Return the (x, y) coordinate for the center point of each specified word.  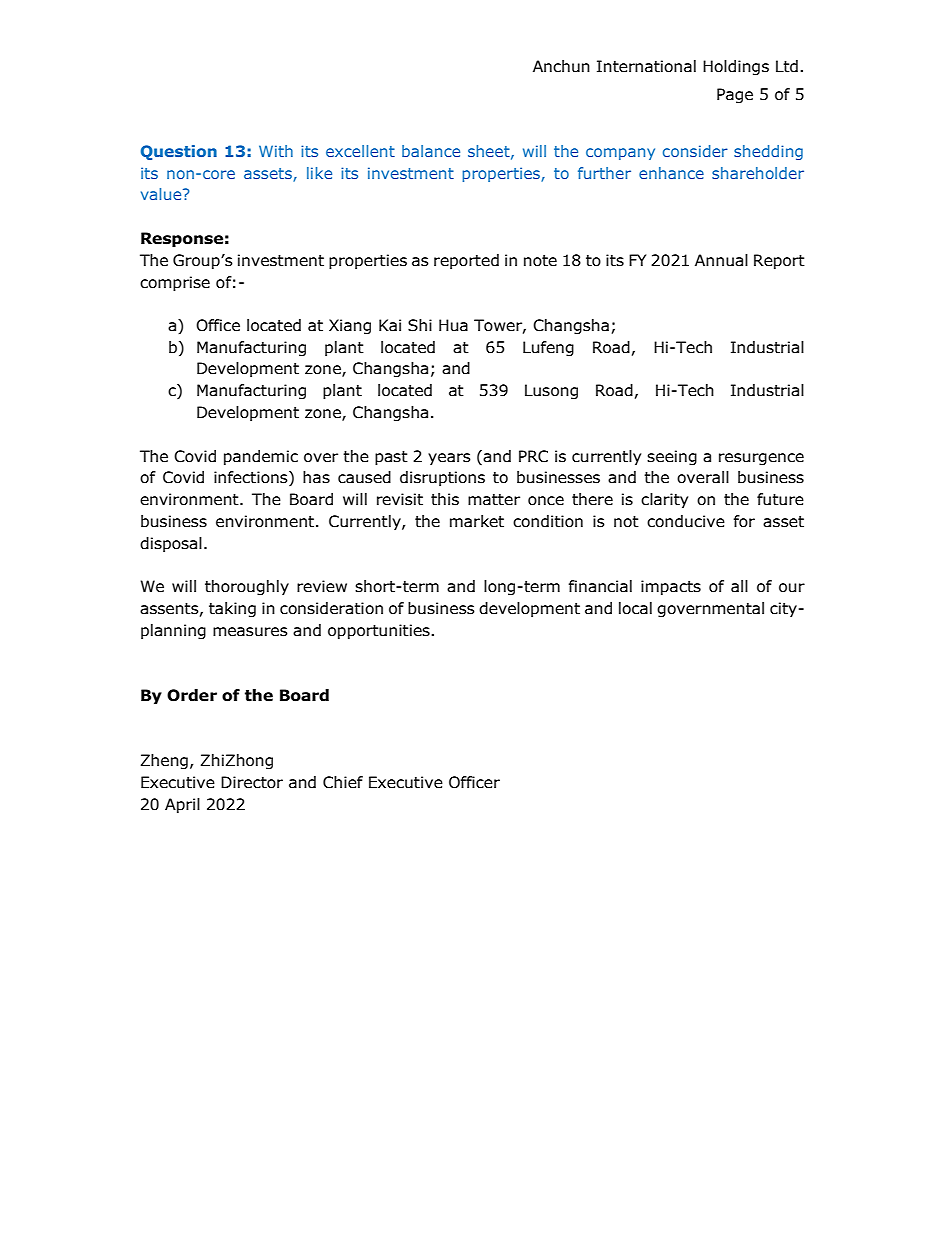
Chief (343, 782)
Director (252, 782)
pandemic (261, 457)
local (635, 608)
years (449, 459)
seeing (672, 457)
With (276, 151)
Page (735, 95)
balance (431, 151)
